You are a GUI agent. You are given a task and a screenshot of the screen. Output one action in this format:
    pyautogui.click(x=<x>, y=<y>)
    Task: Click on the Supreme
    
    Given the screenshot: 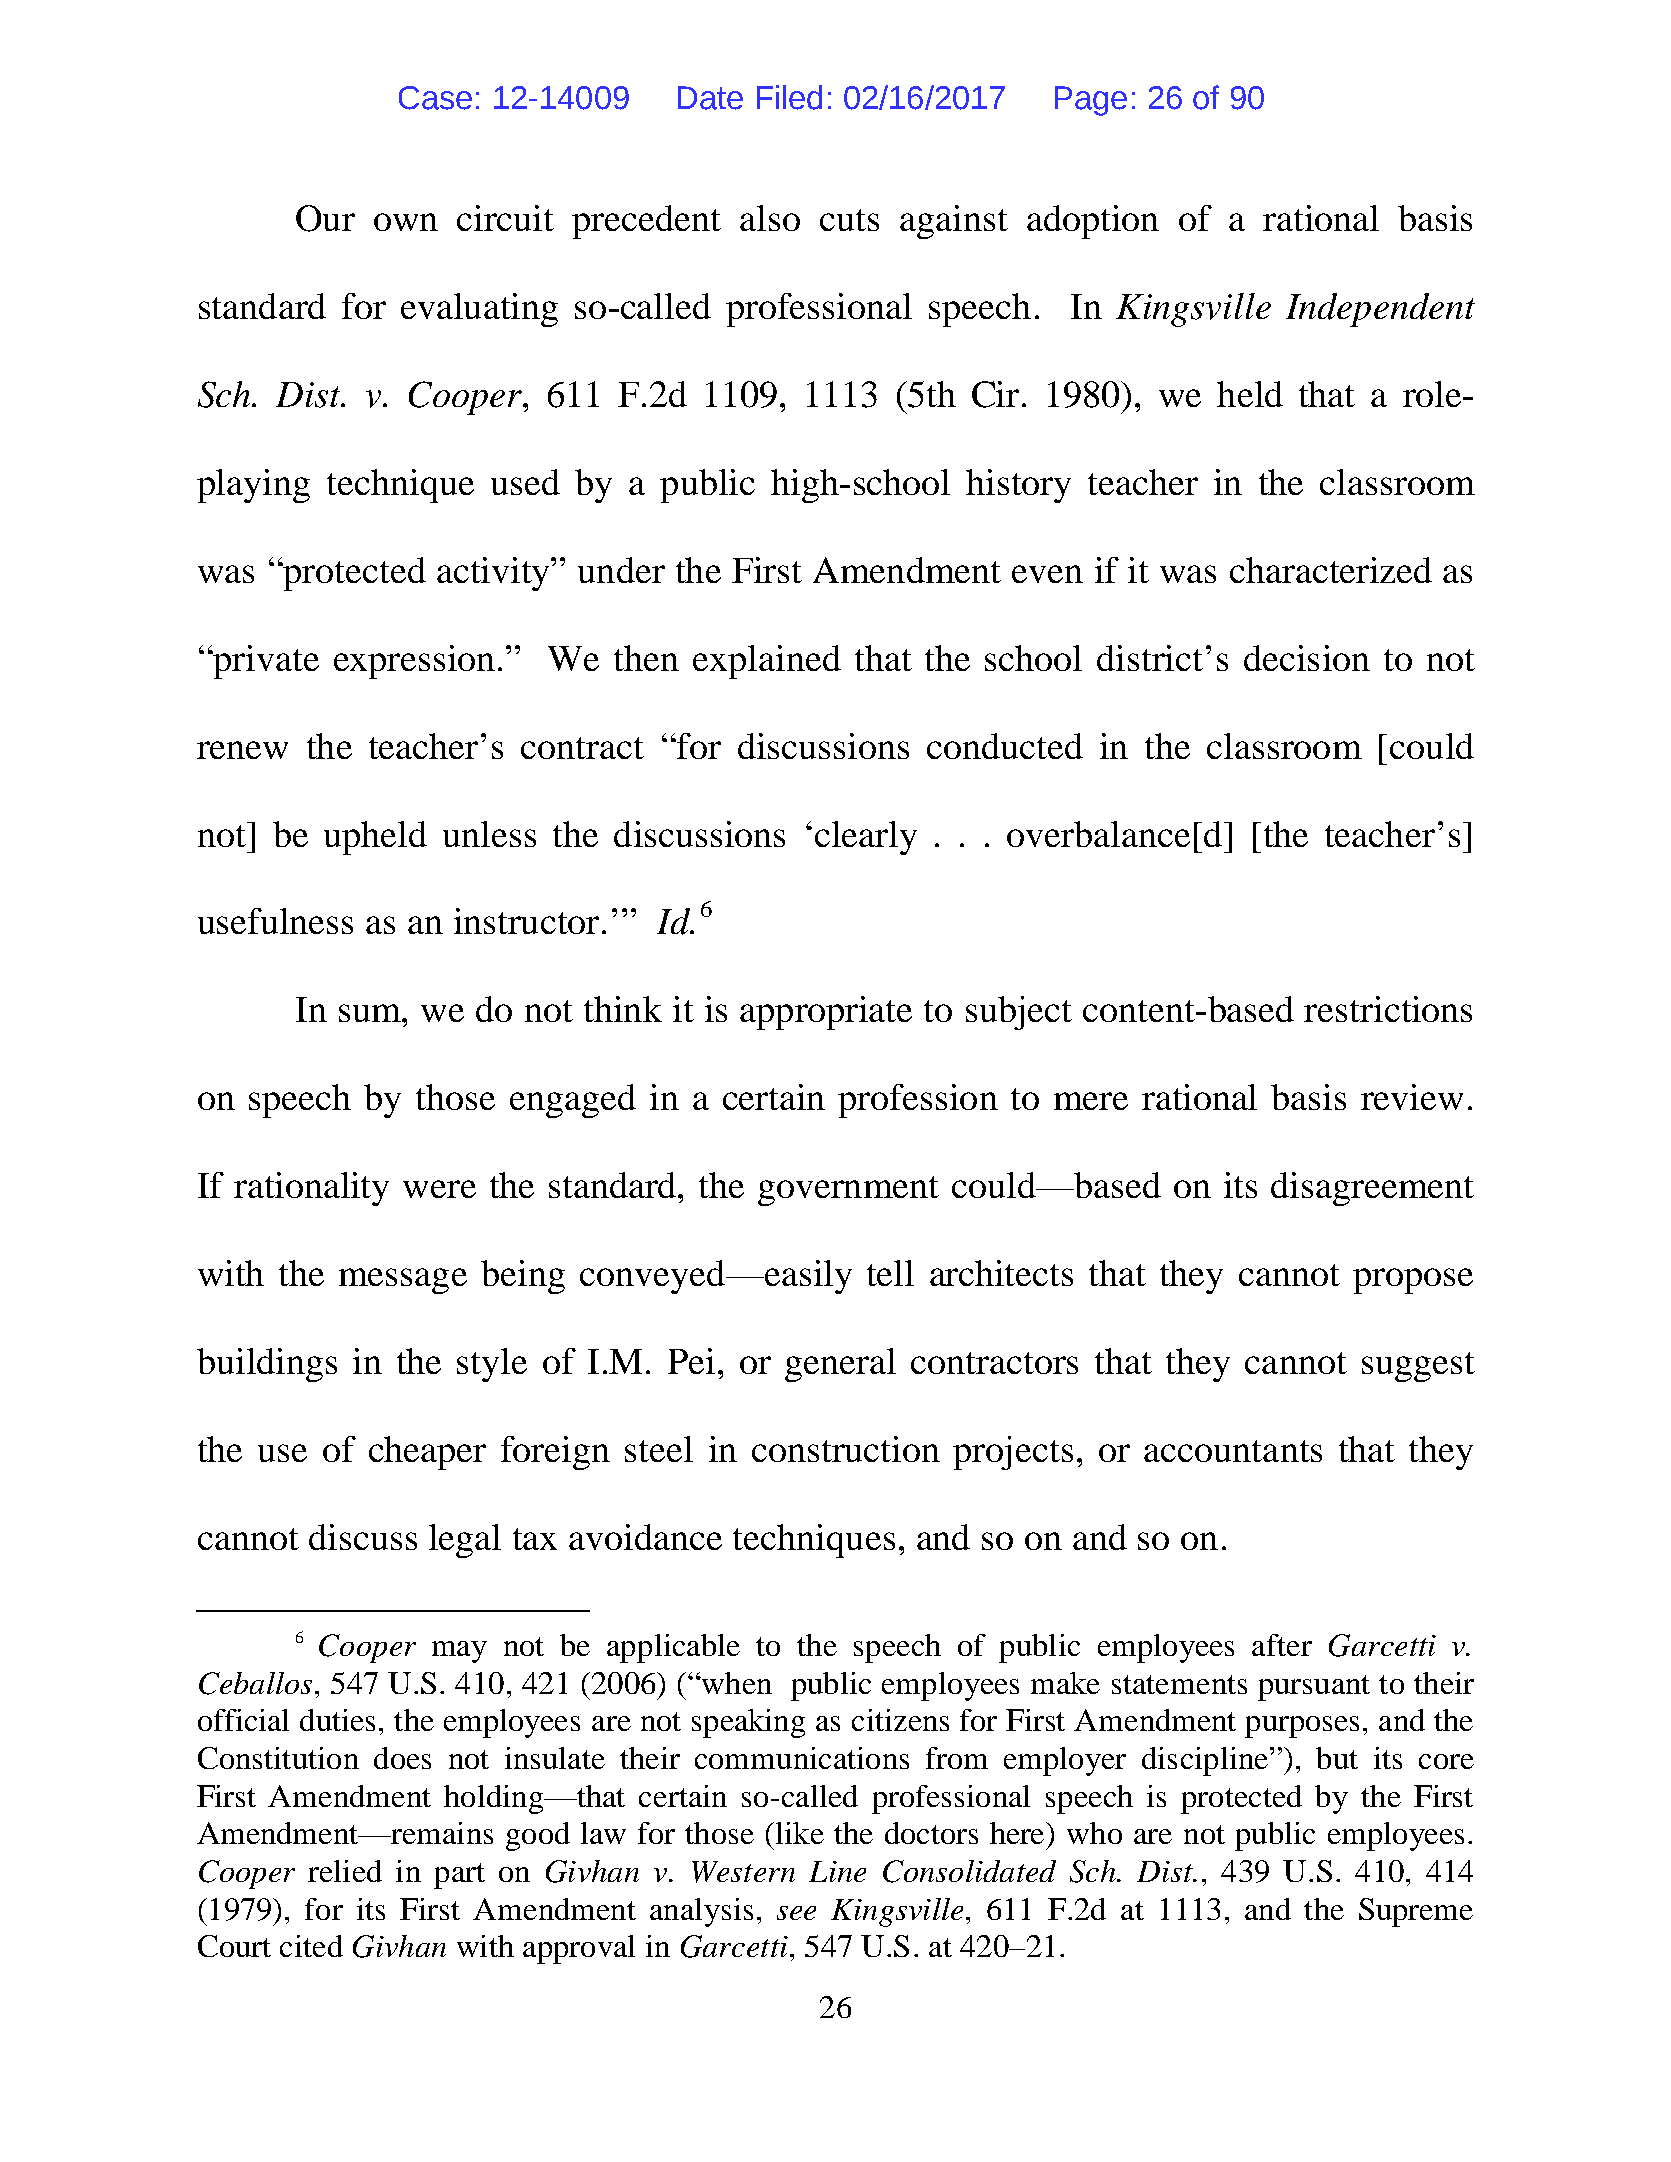 What is the action you would take?
    pyautogui.click(x=1416, y=1912)
